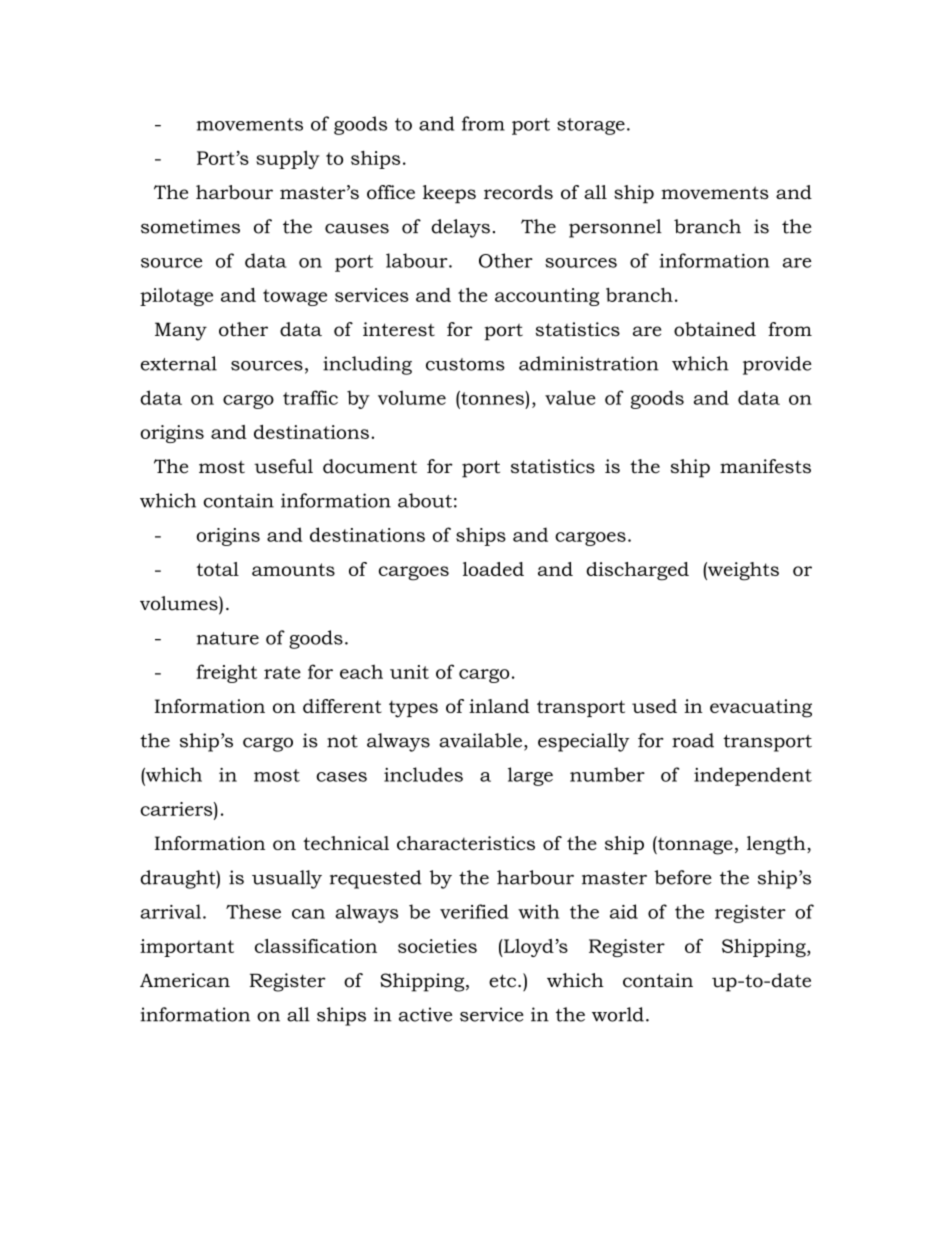 The width and height of the page is (952, 1233). Describe the element at coordinates (449, 194) in the page. I see `keeps` at that location.
